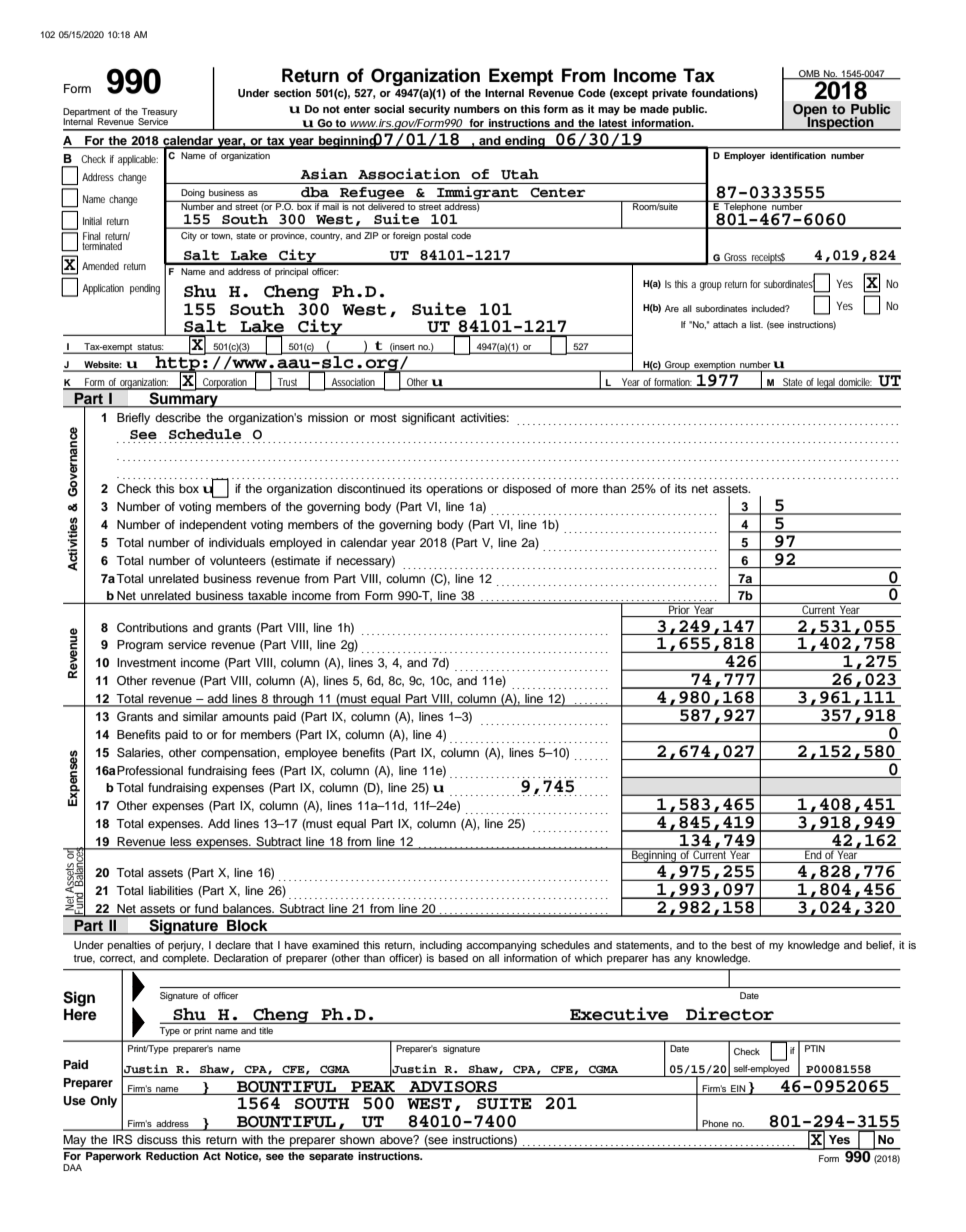 This document has height=1232, width=966. Describe the element at coordinates (293, 700) in the document. I see `through` at that location.
